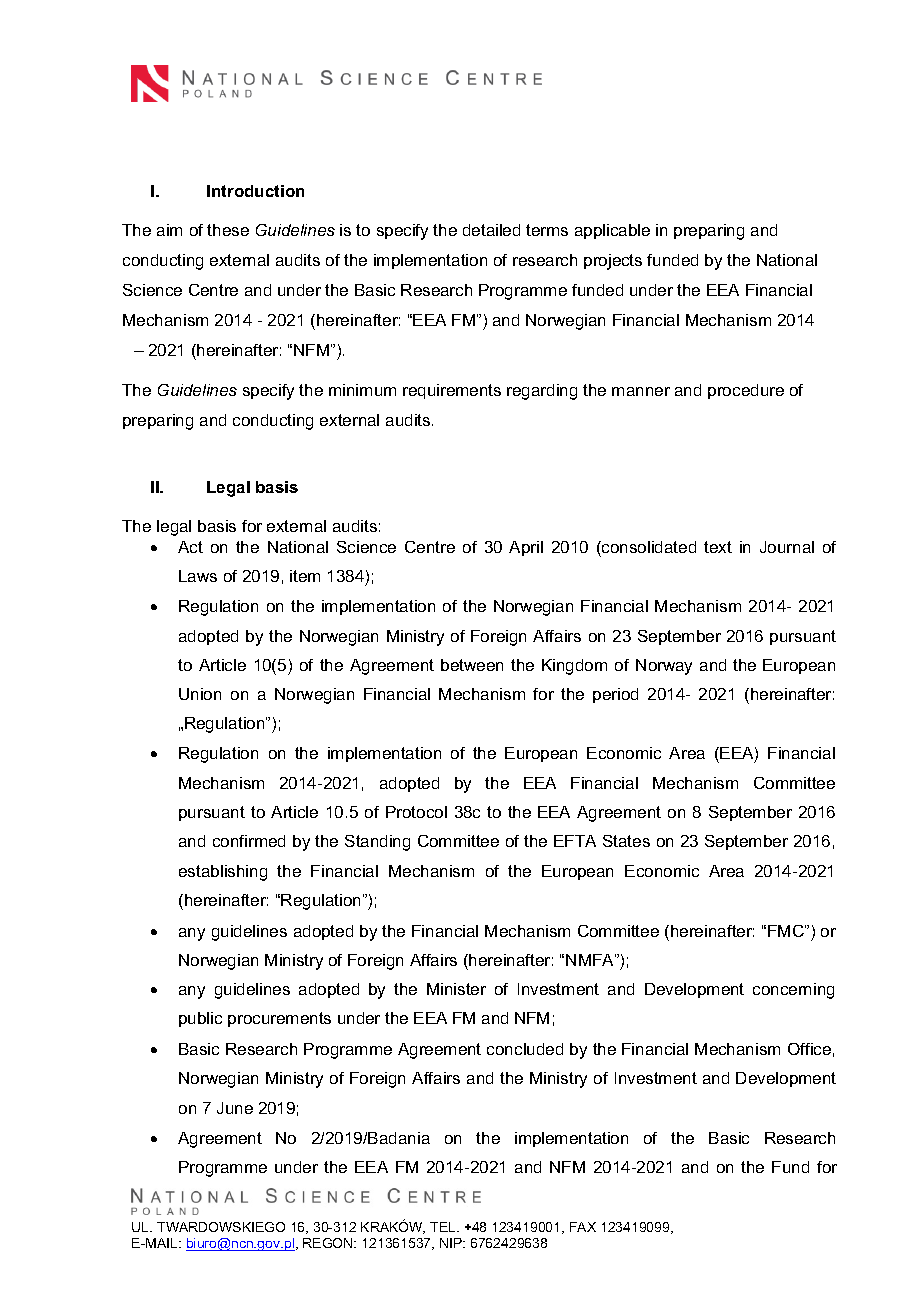  Describe the element at coordinates (444, 1227) in the image. I see `TEL` at that location.
